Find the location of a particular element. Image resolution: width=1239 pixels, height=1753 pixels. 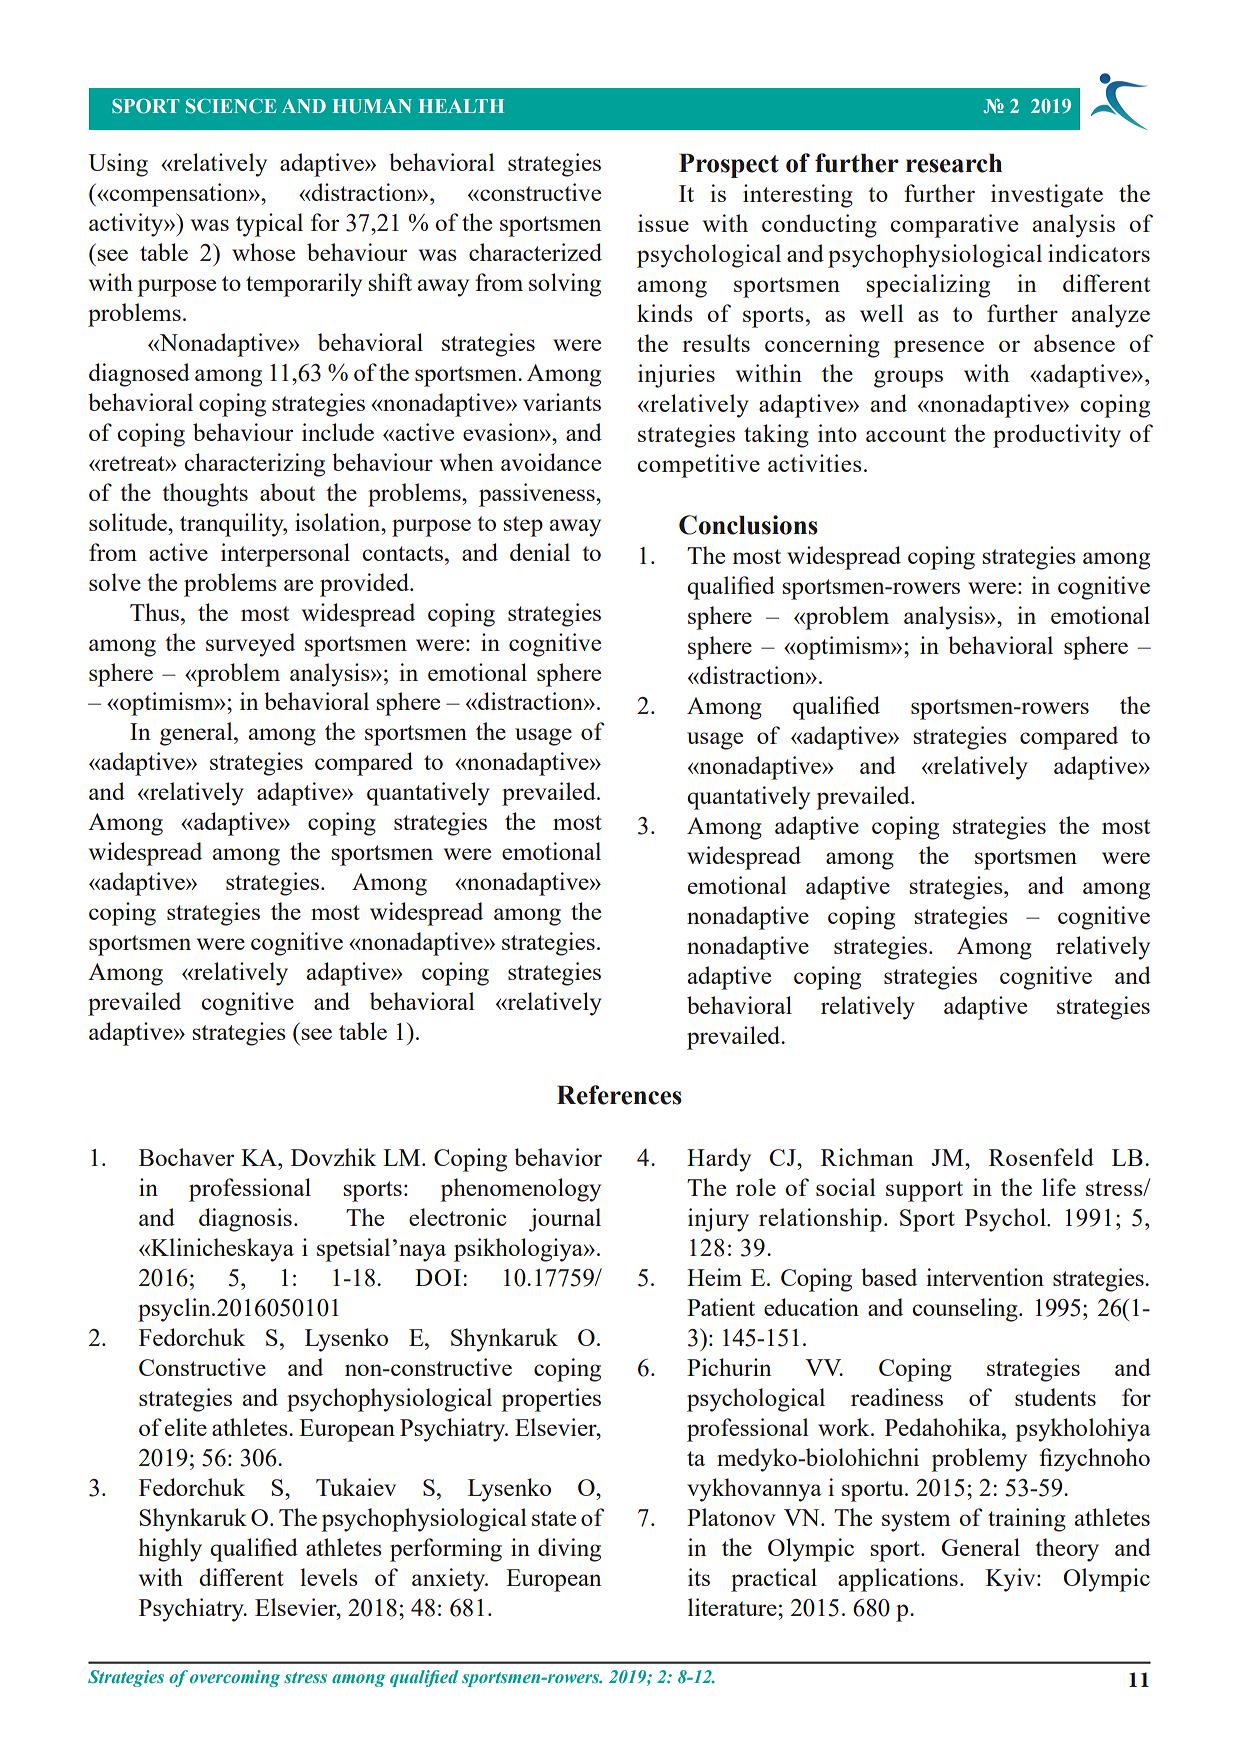

issue is located at coordinates (663, 223).
